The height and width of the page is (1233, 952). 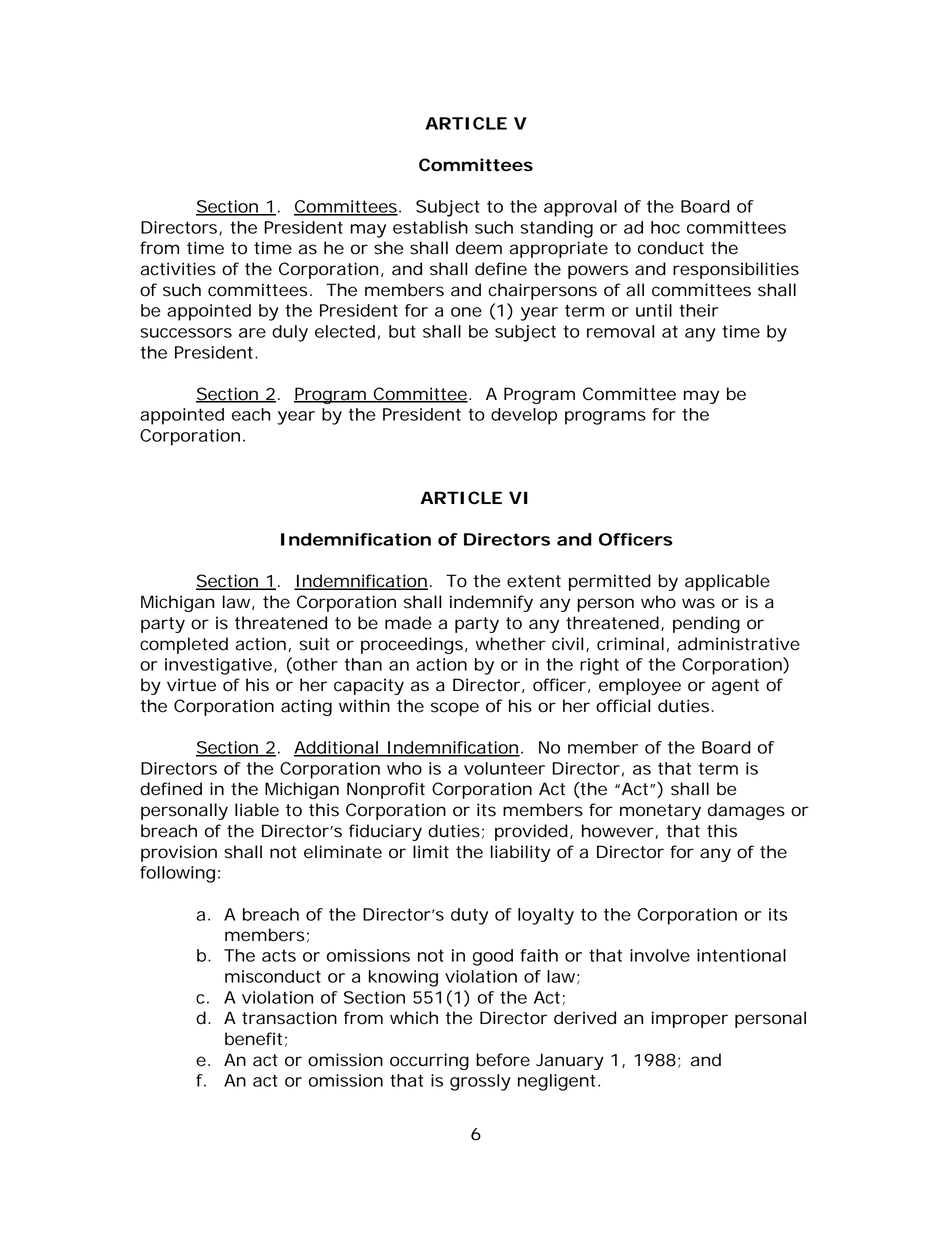 I want to click on completed, so click(x=184, y=645).
